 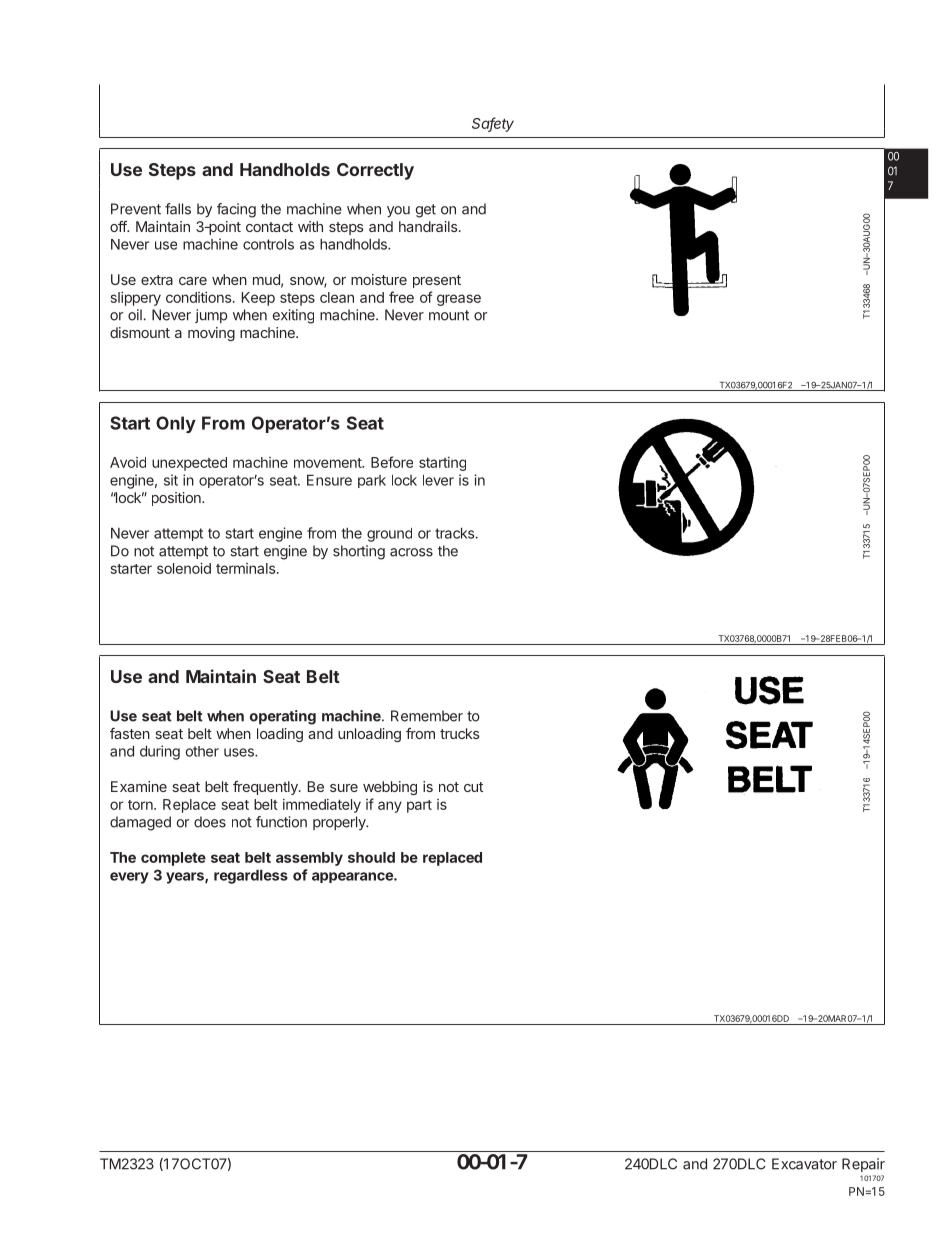 What do you see at coordinates (426, 211) in the screenshot?
I see `get` at bounding box center [426, 211].
